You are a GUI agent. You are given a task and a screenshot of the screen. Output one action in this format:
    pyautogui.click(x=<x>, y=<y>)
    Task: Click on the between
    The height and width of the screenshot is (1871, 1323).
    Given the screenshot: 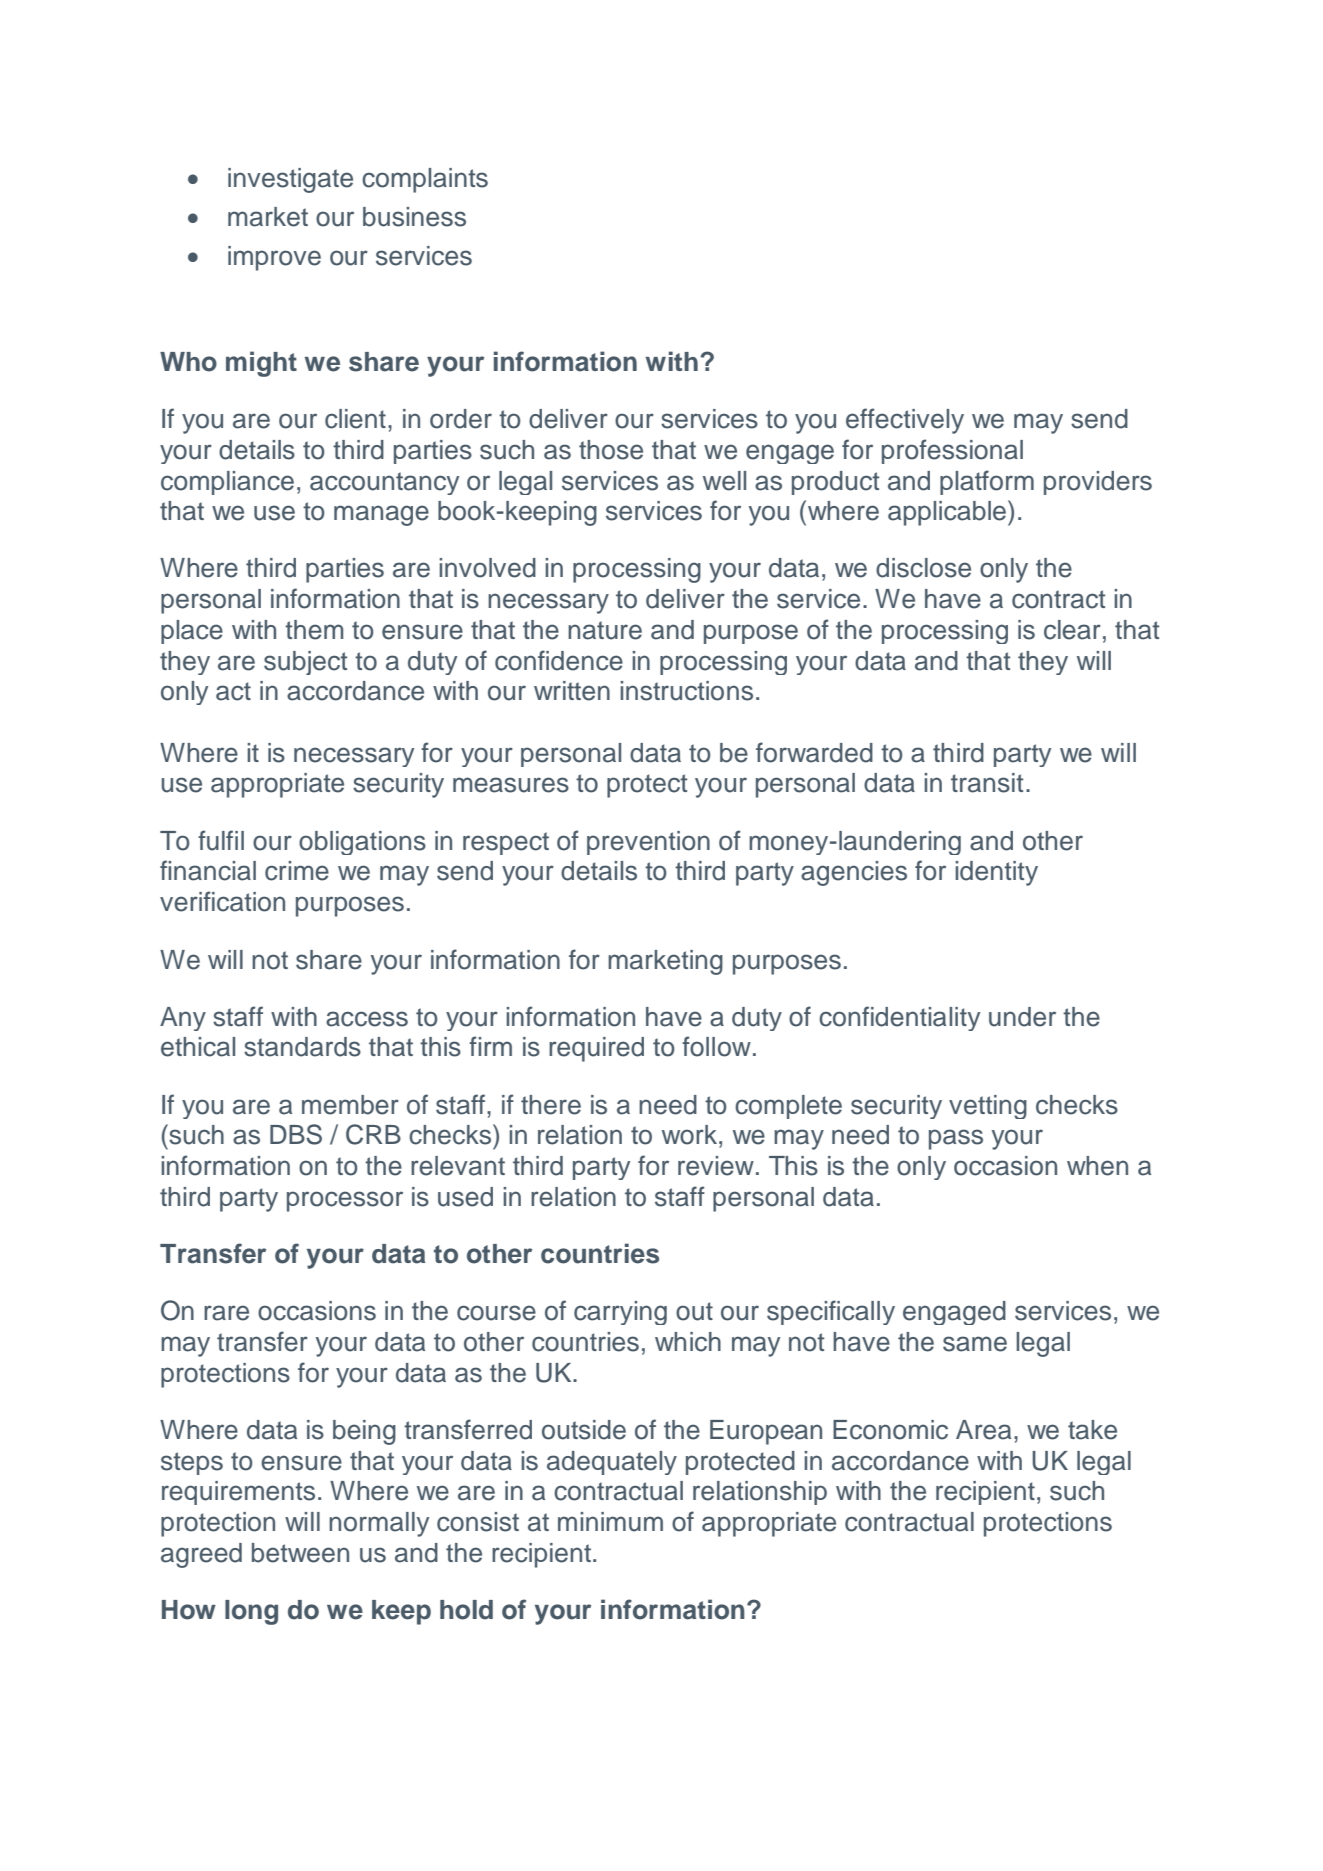 What is the action you would take?
    pyautogui.click(x=300, y=1553)
